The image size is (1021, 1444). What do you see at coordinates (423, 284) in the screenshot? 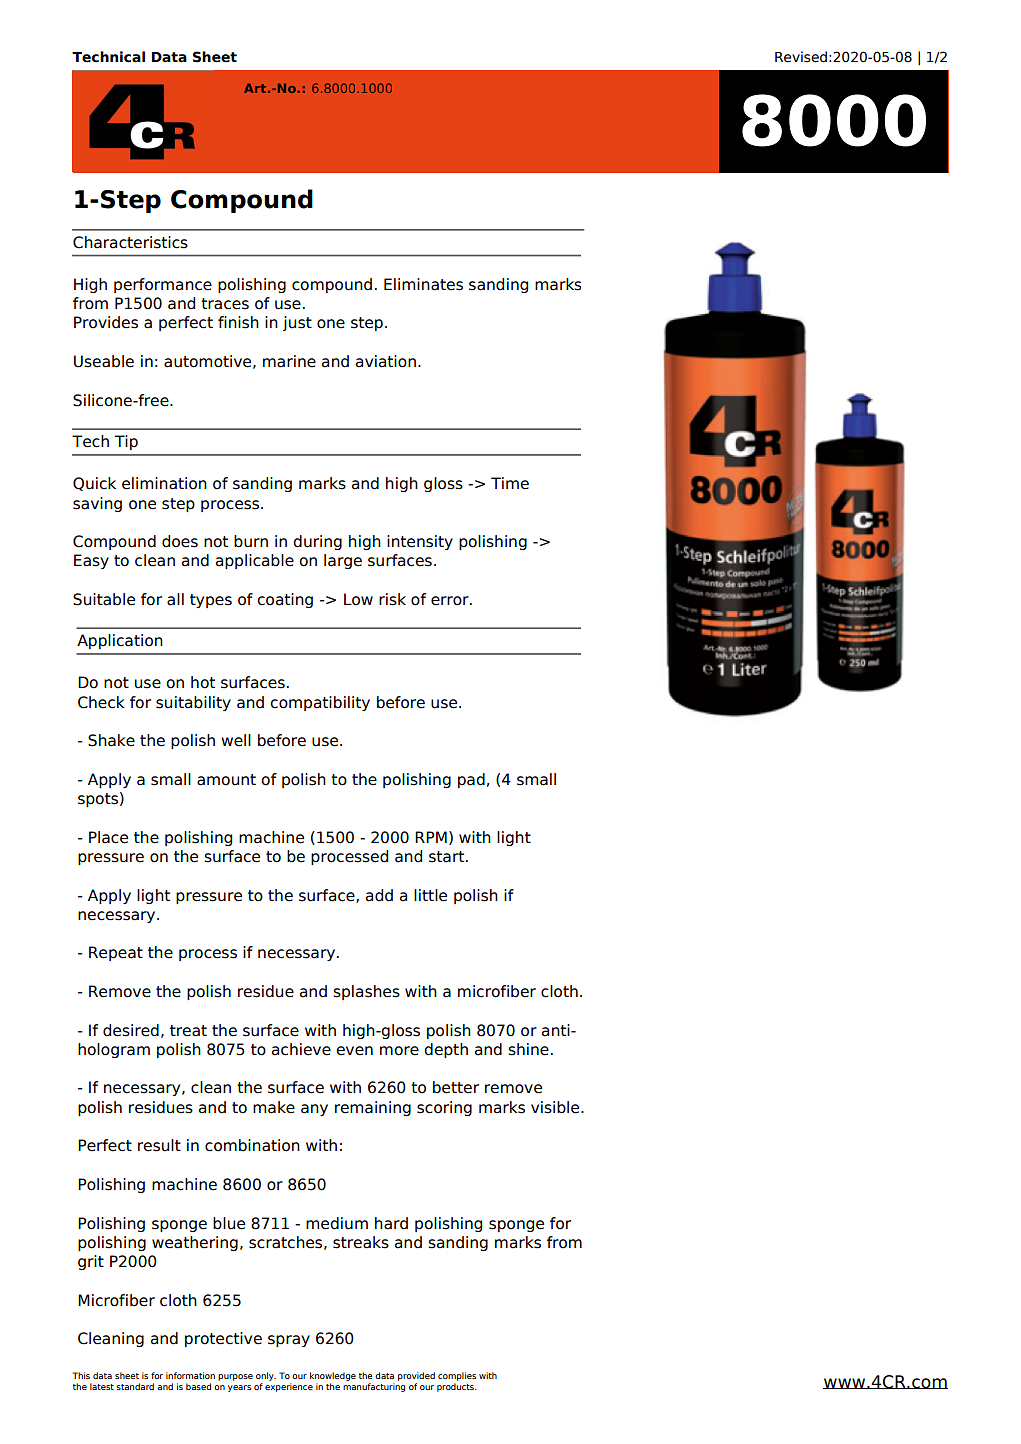
I see `Eliminates` at bounding box center [423, 284].
